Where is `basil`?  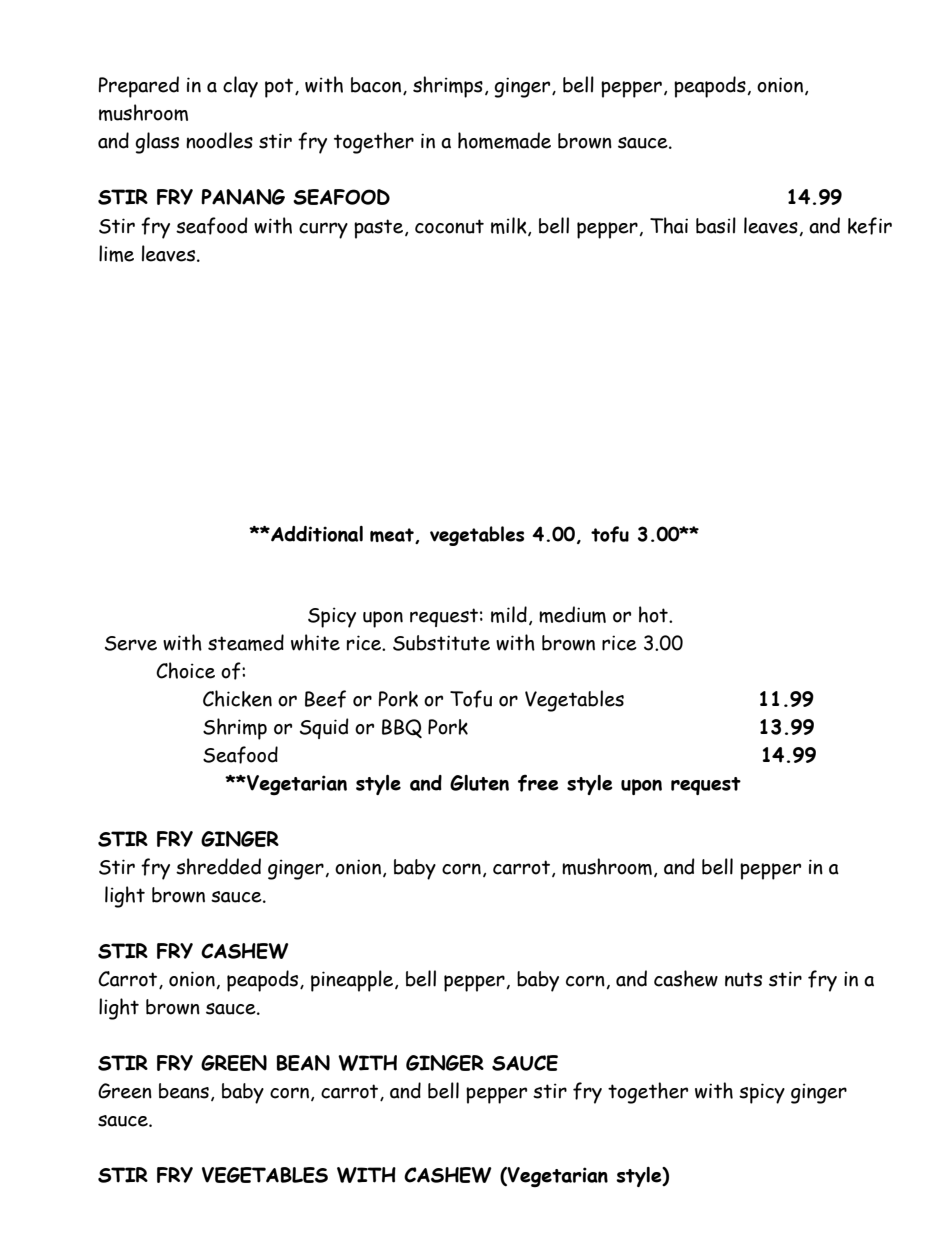 basil is located at coordinates (716, 225).
